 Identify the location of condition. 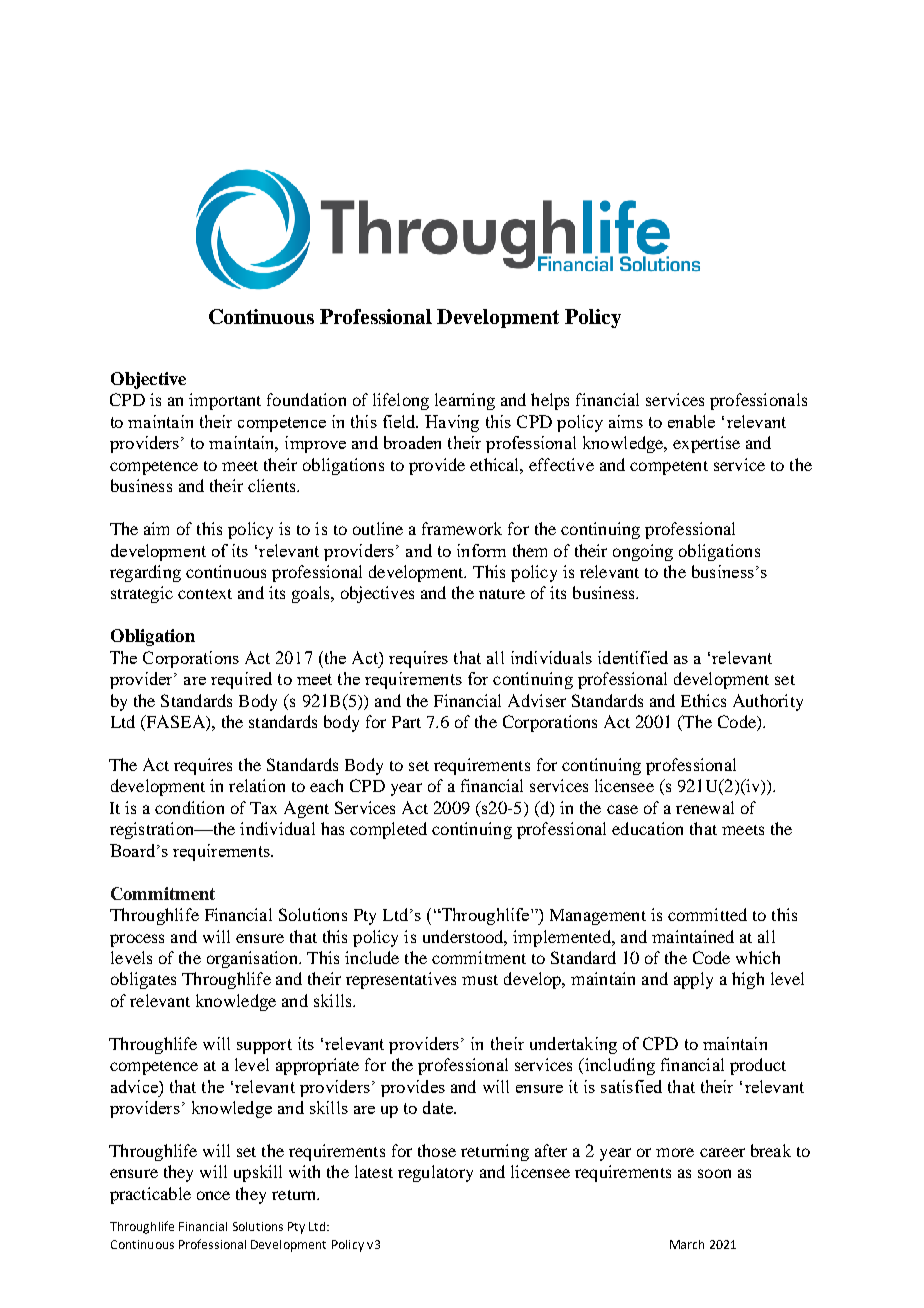
(189, 807).
